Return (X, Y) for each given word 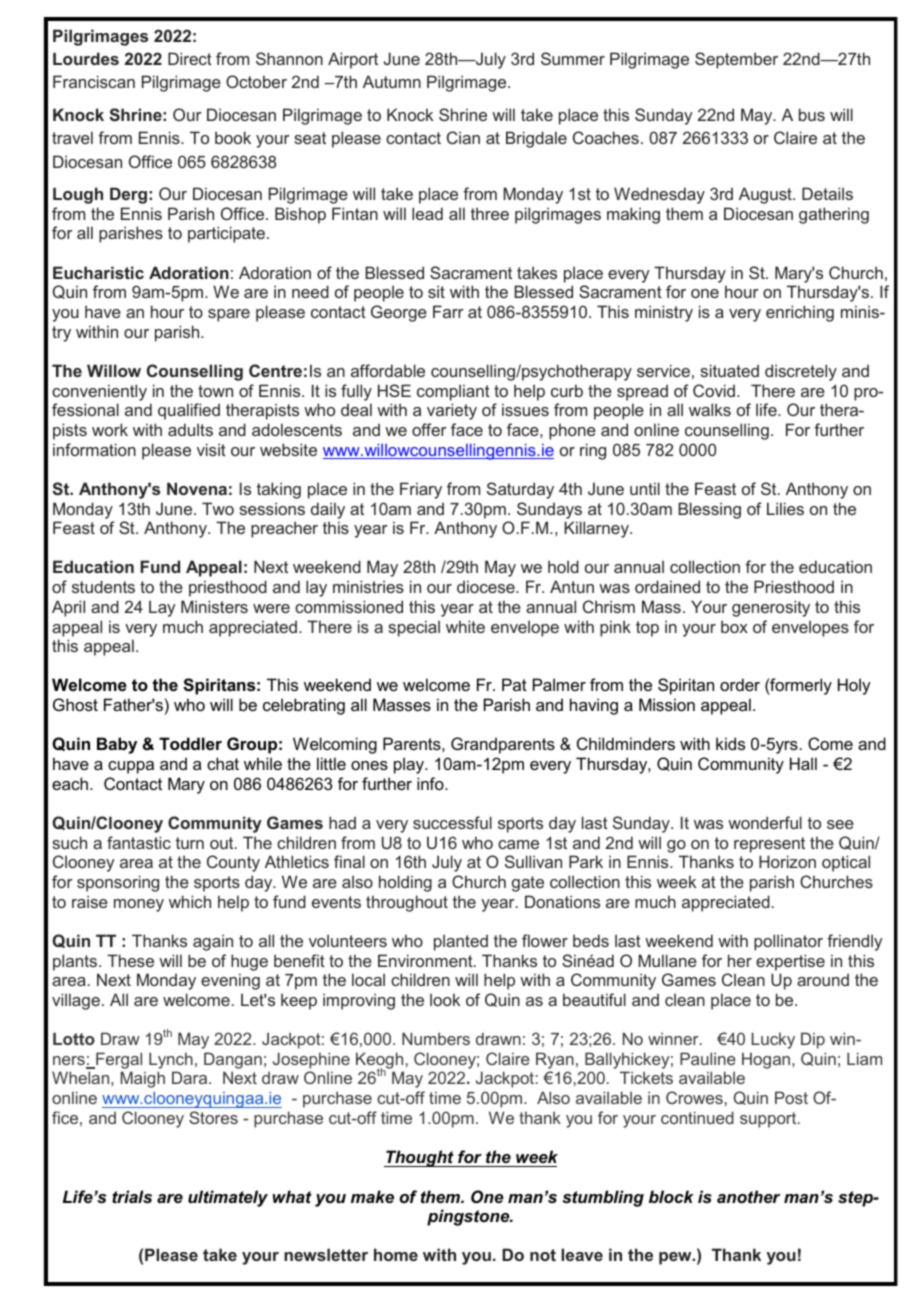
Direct (190, 58)
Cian (463, 137)
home (396, 1254)
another (748, 1196)
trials (132, 1196)
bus (812, 114)
